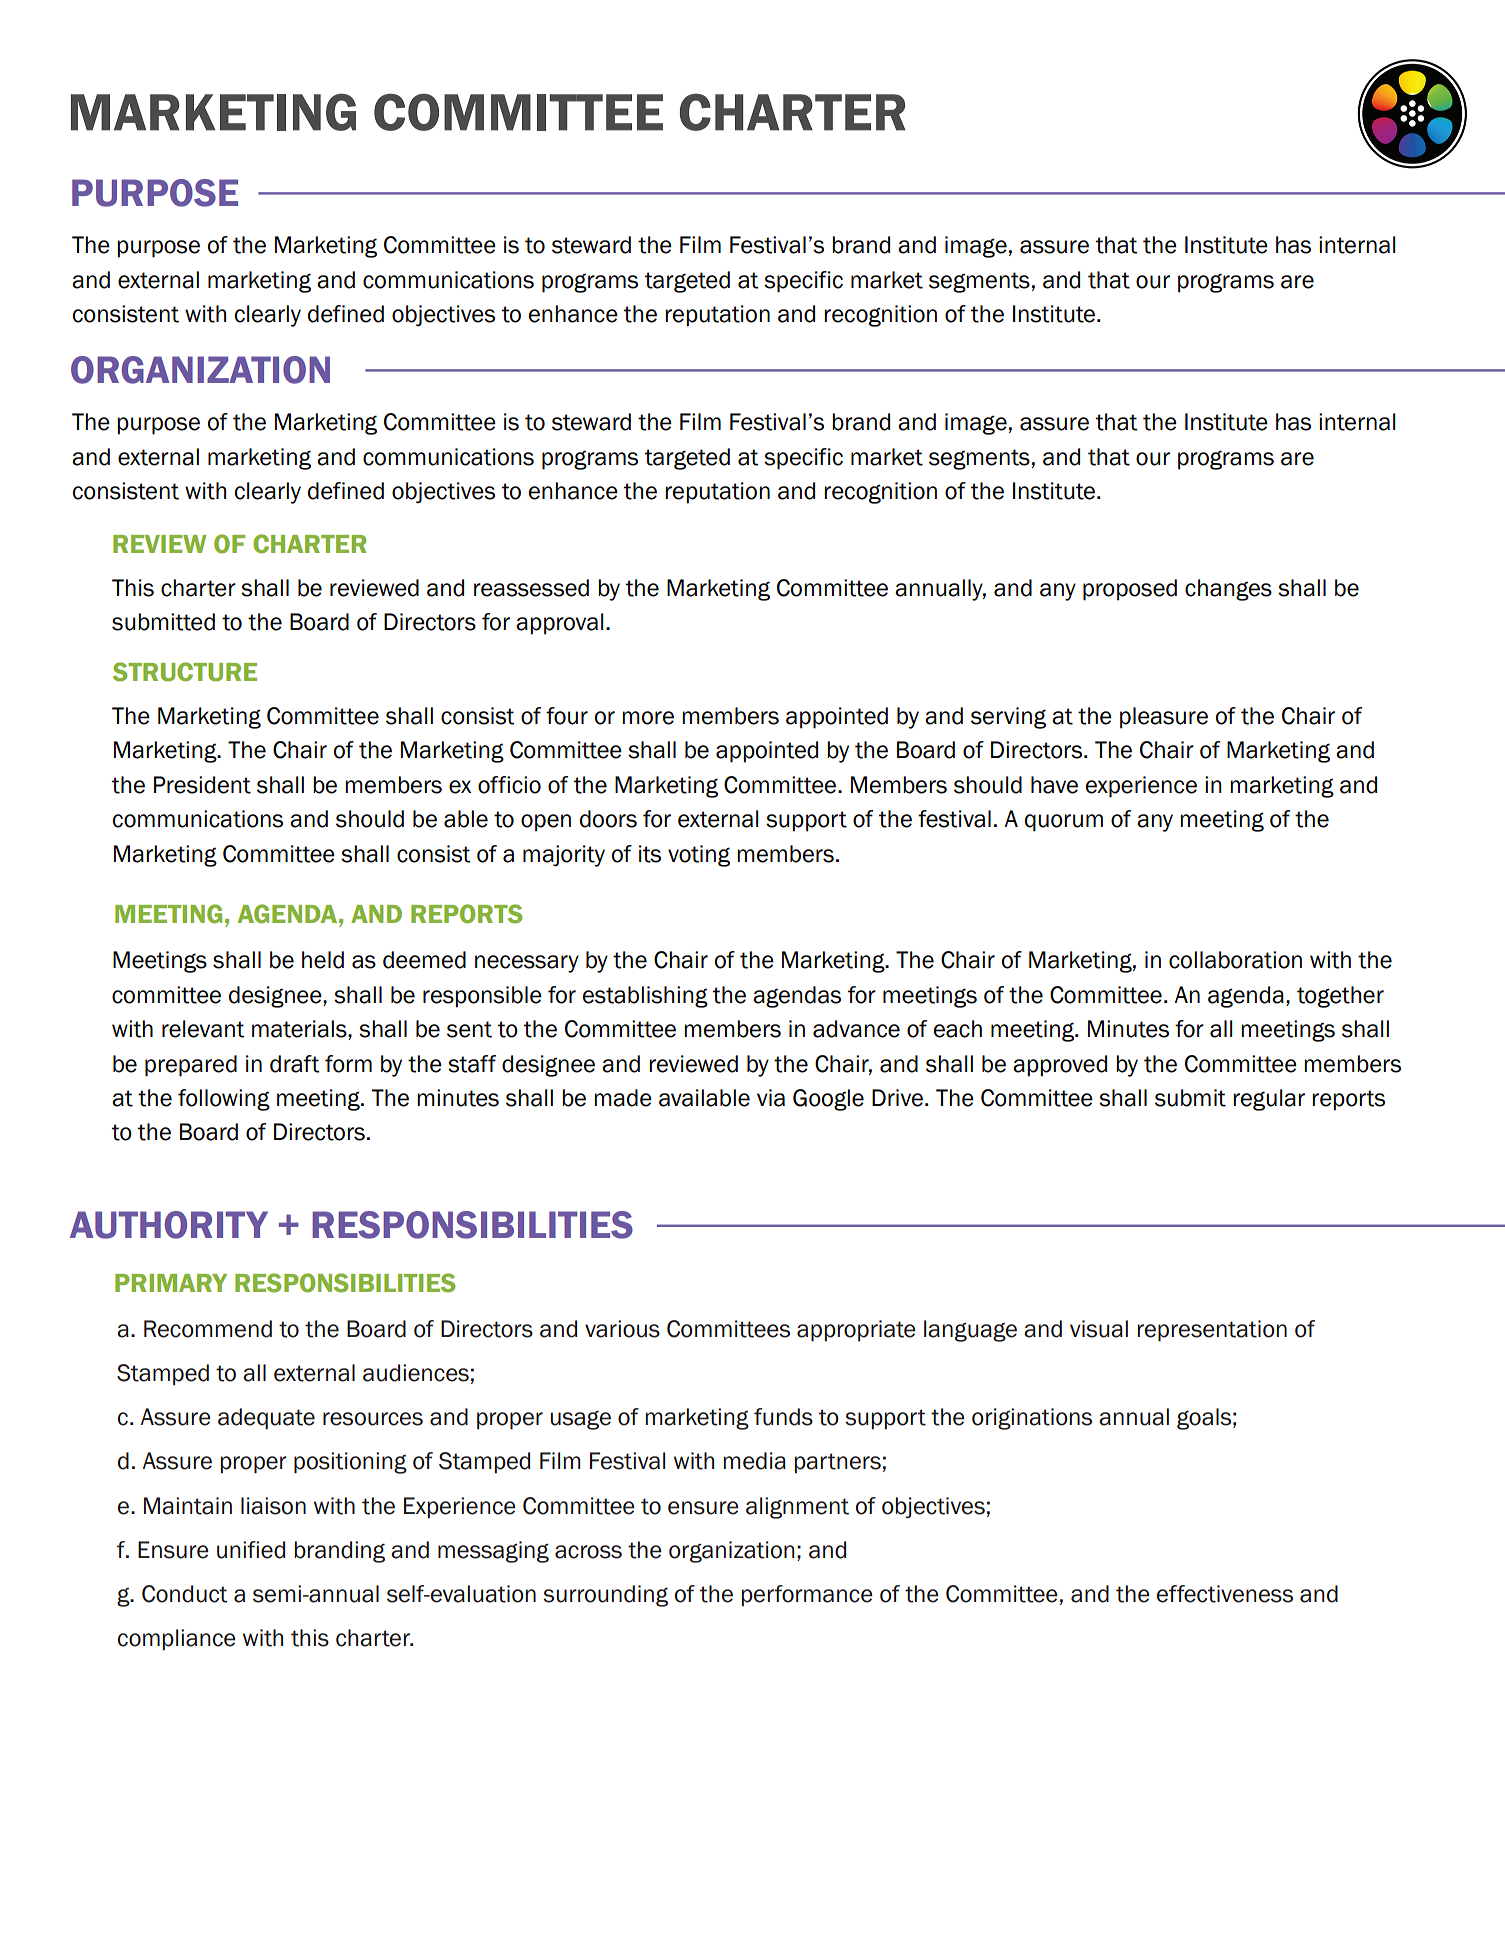 Image resolution: width=1505 pixels, height=1947 pixels. What do you see at coordinates (1225, 1594) in the screenshot?
I see `effectiveness` at bounding box center [1225, 1594].
